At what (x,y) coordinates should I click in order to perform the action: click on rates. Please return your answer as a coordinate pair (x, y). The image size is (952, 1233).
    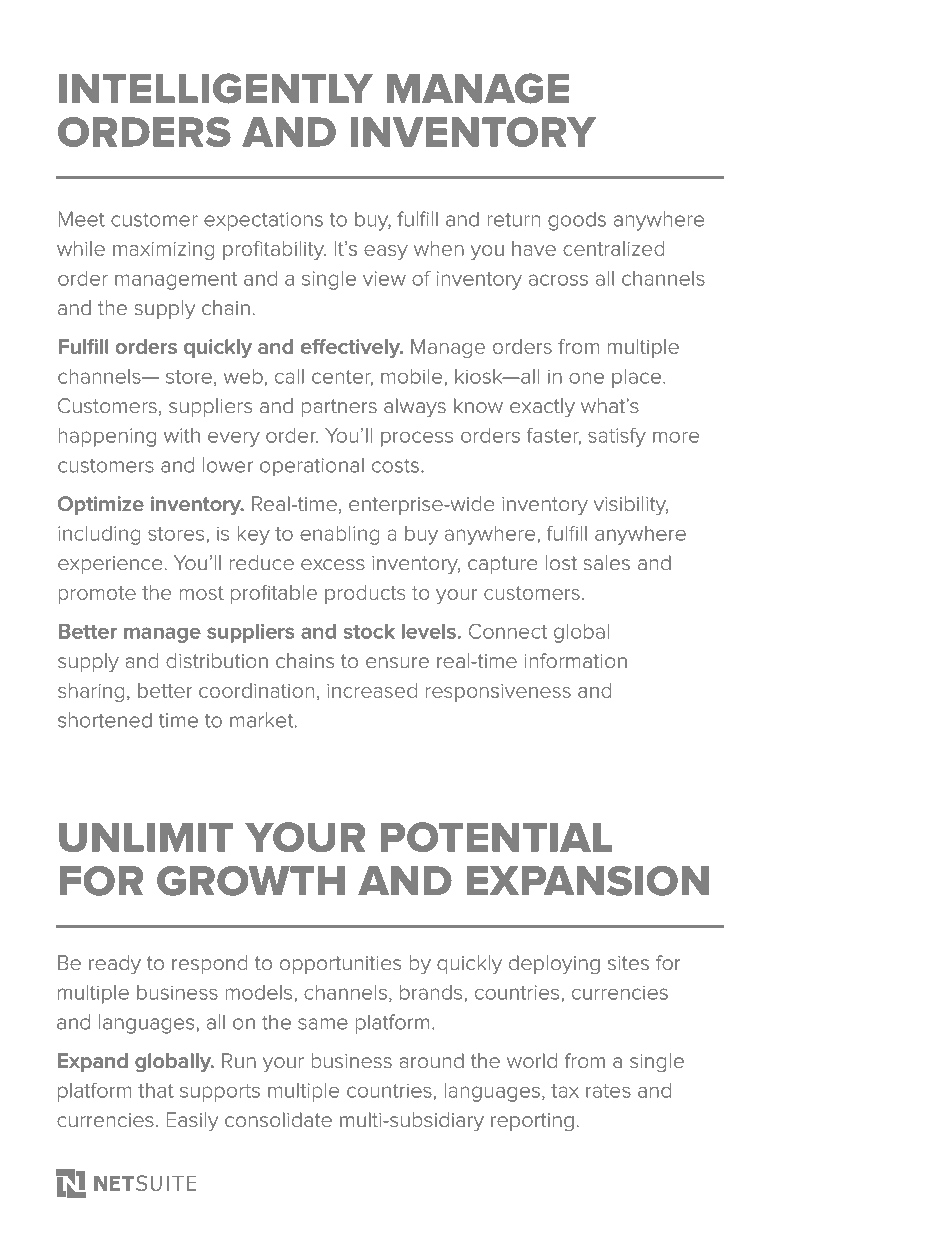
    Looking at the image, I should click on (608, 1091).
